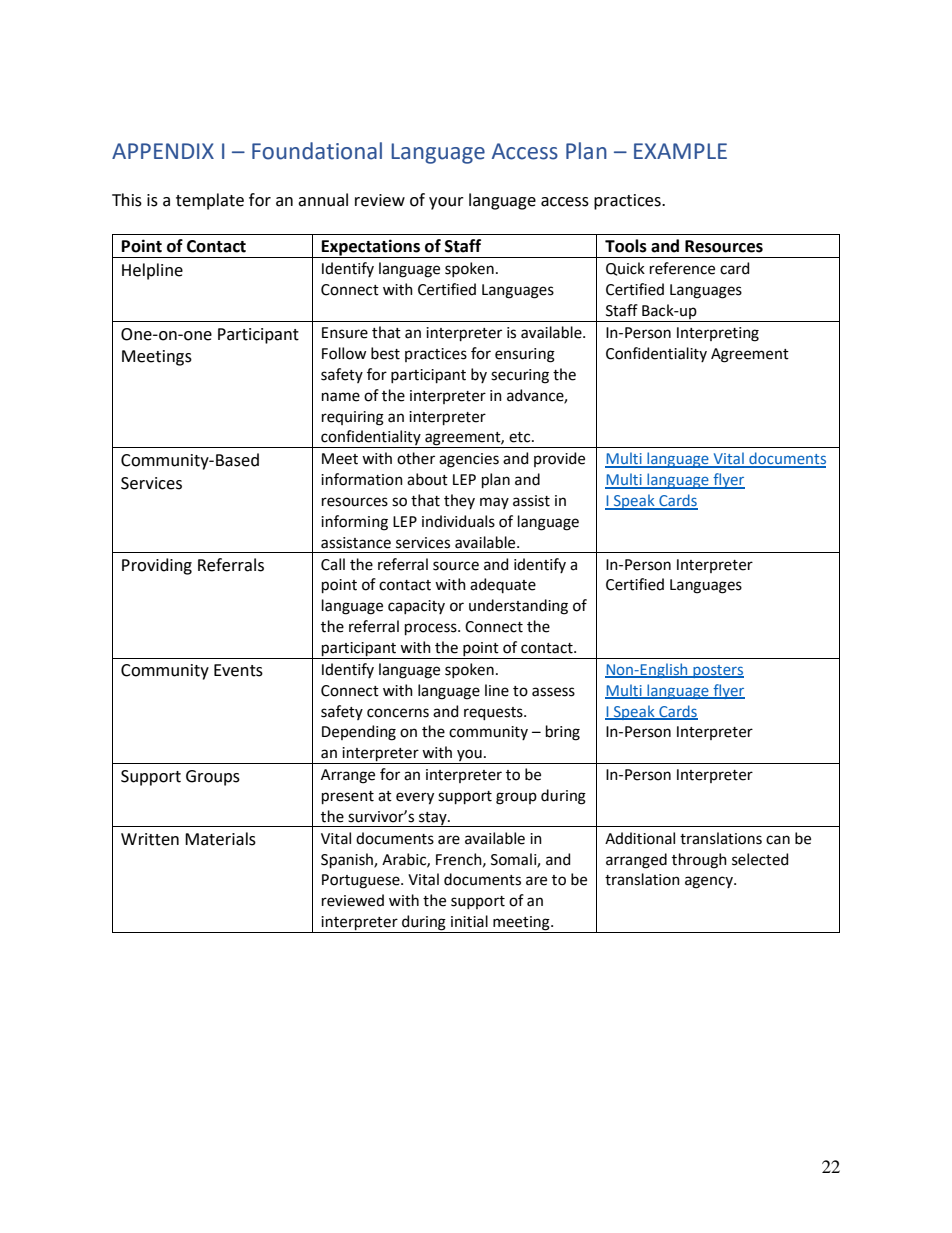 This page has width=952, height=1233. Describe the element at coordinates (559, 459) in the page. I see `provide` at that location.
